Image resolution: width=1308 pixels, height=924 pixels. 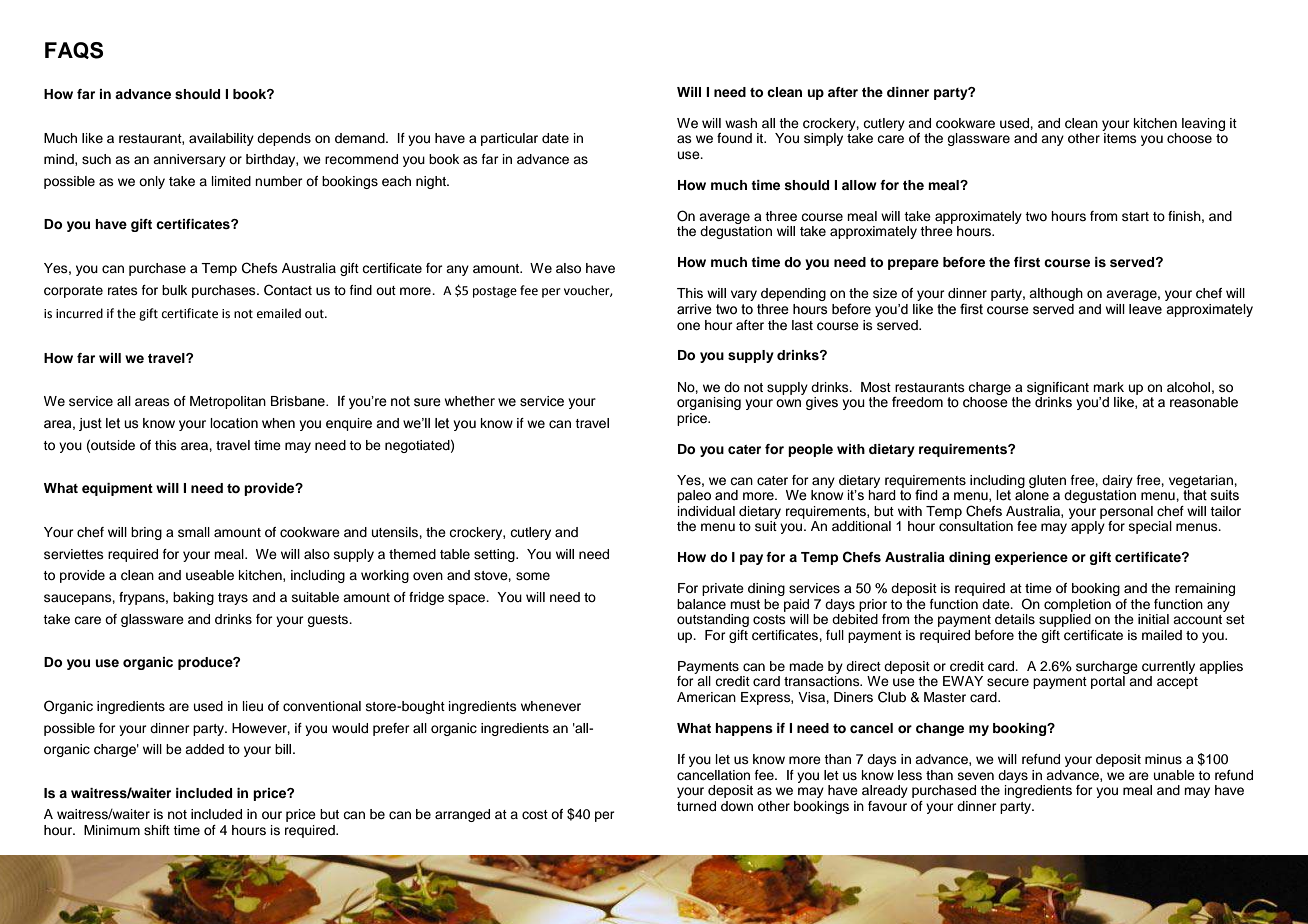 I want to click on leaving, so click(x=1203, y=124).
